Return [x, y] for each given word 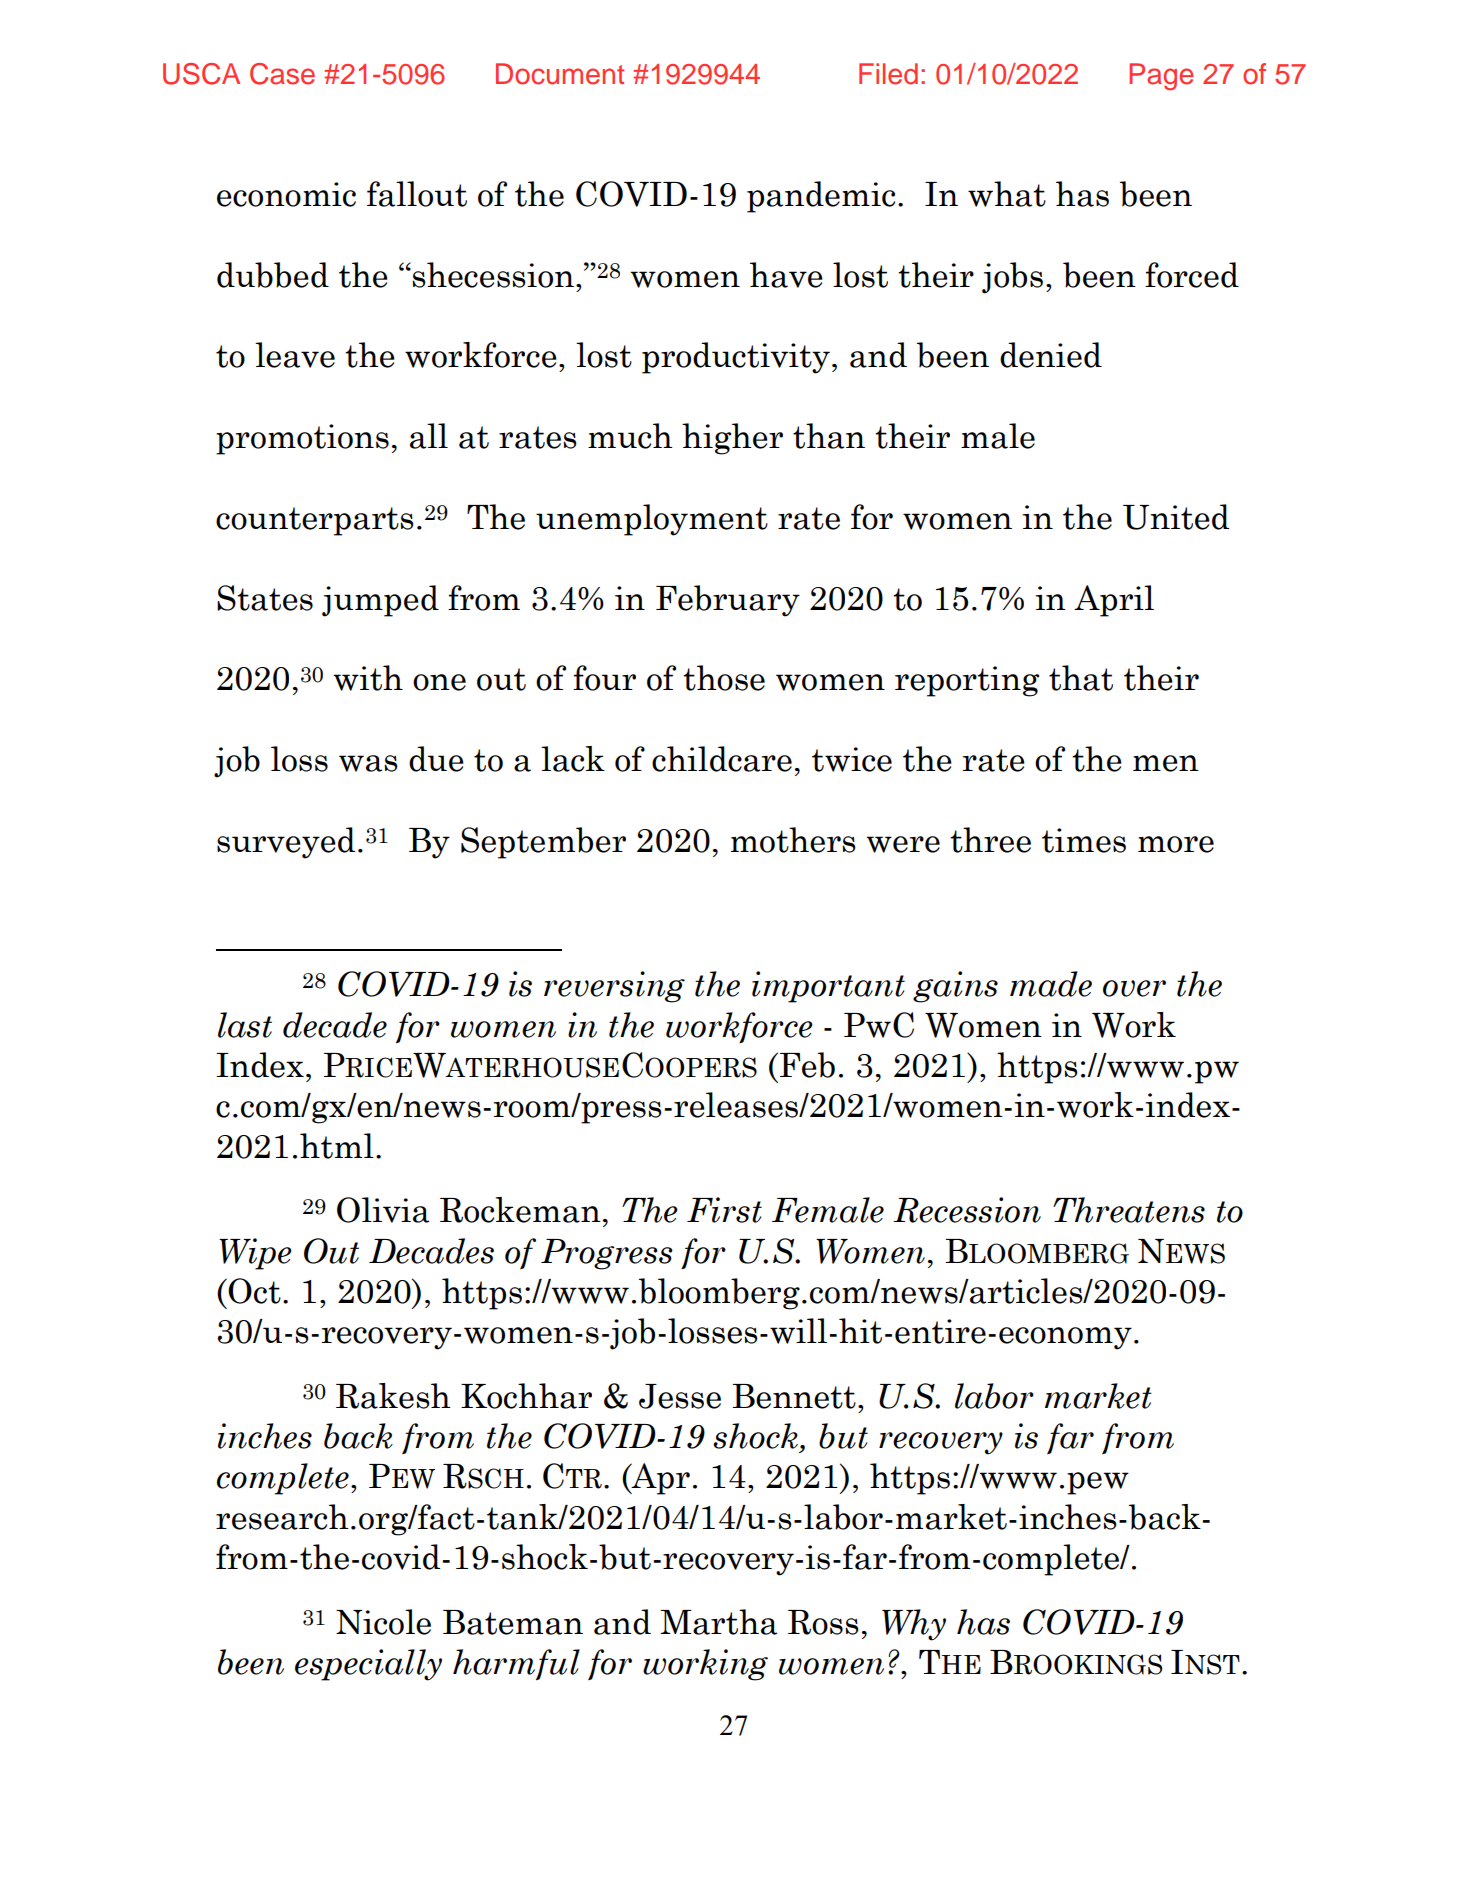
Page [1161, 76]
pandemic [821, 197]
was [368, 763]
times [1084, 840]
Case [282, 74]
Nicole [383, 1622]
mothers [793, 840]
